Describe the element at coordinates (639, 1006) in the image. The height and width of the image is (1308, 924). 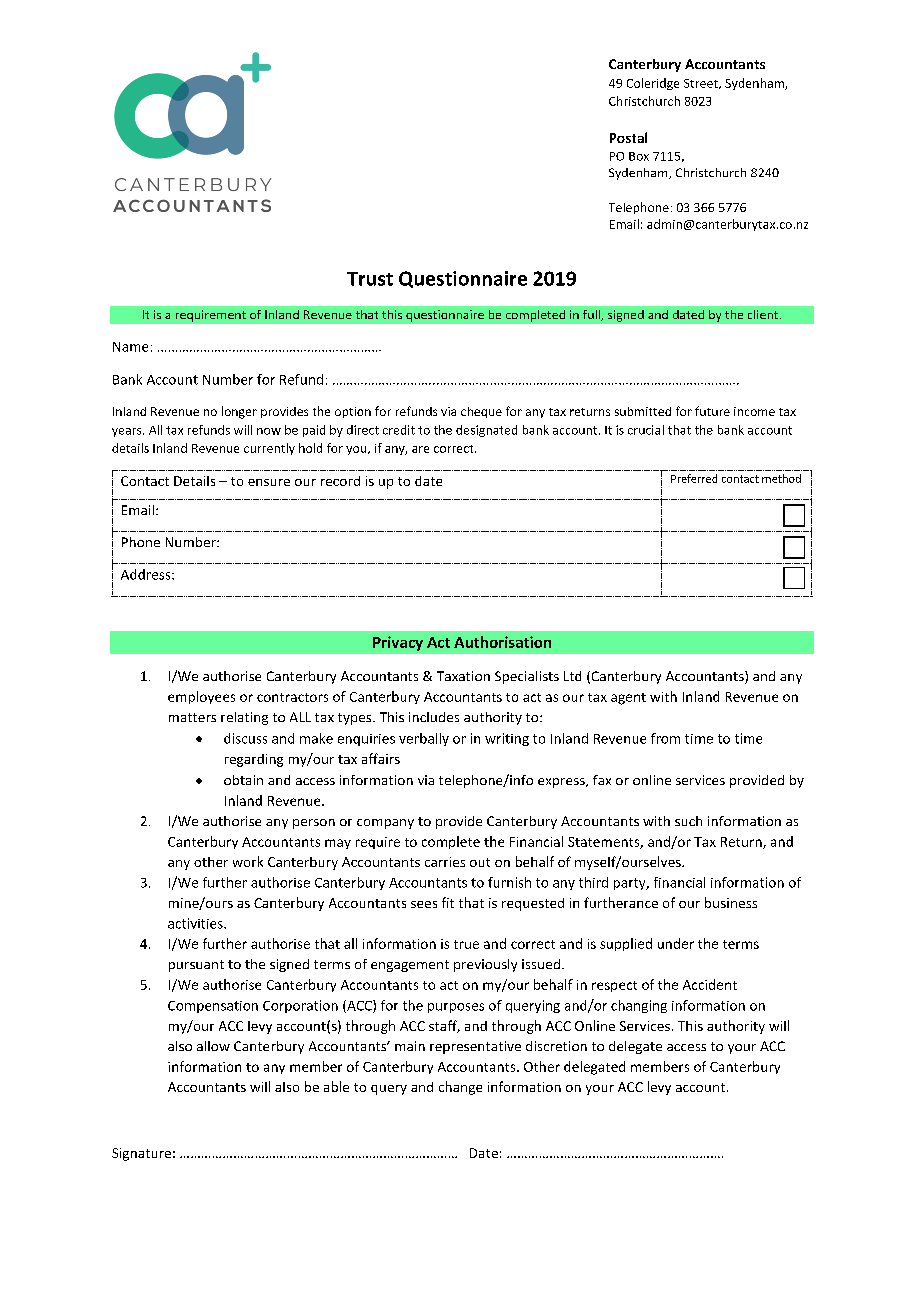
I see `changing` at that location.
